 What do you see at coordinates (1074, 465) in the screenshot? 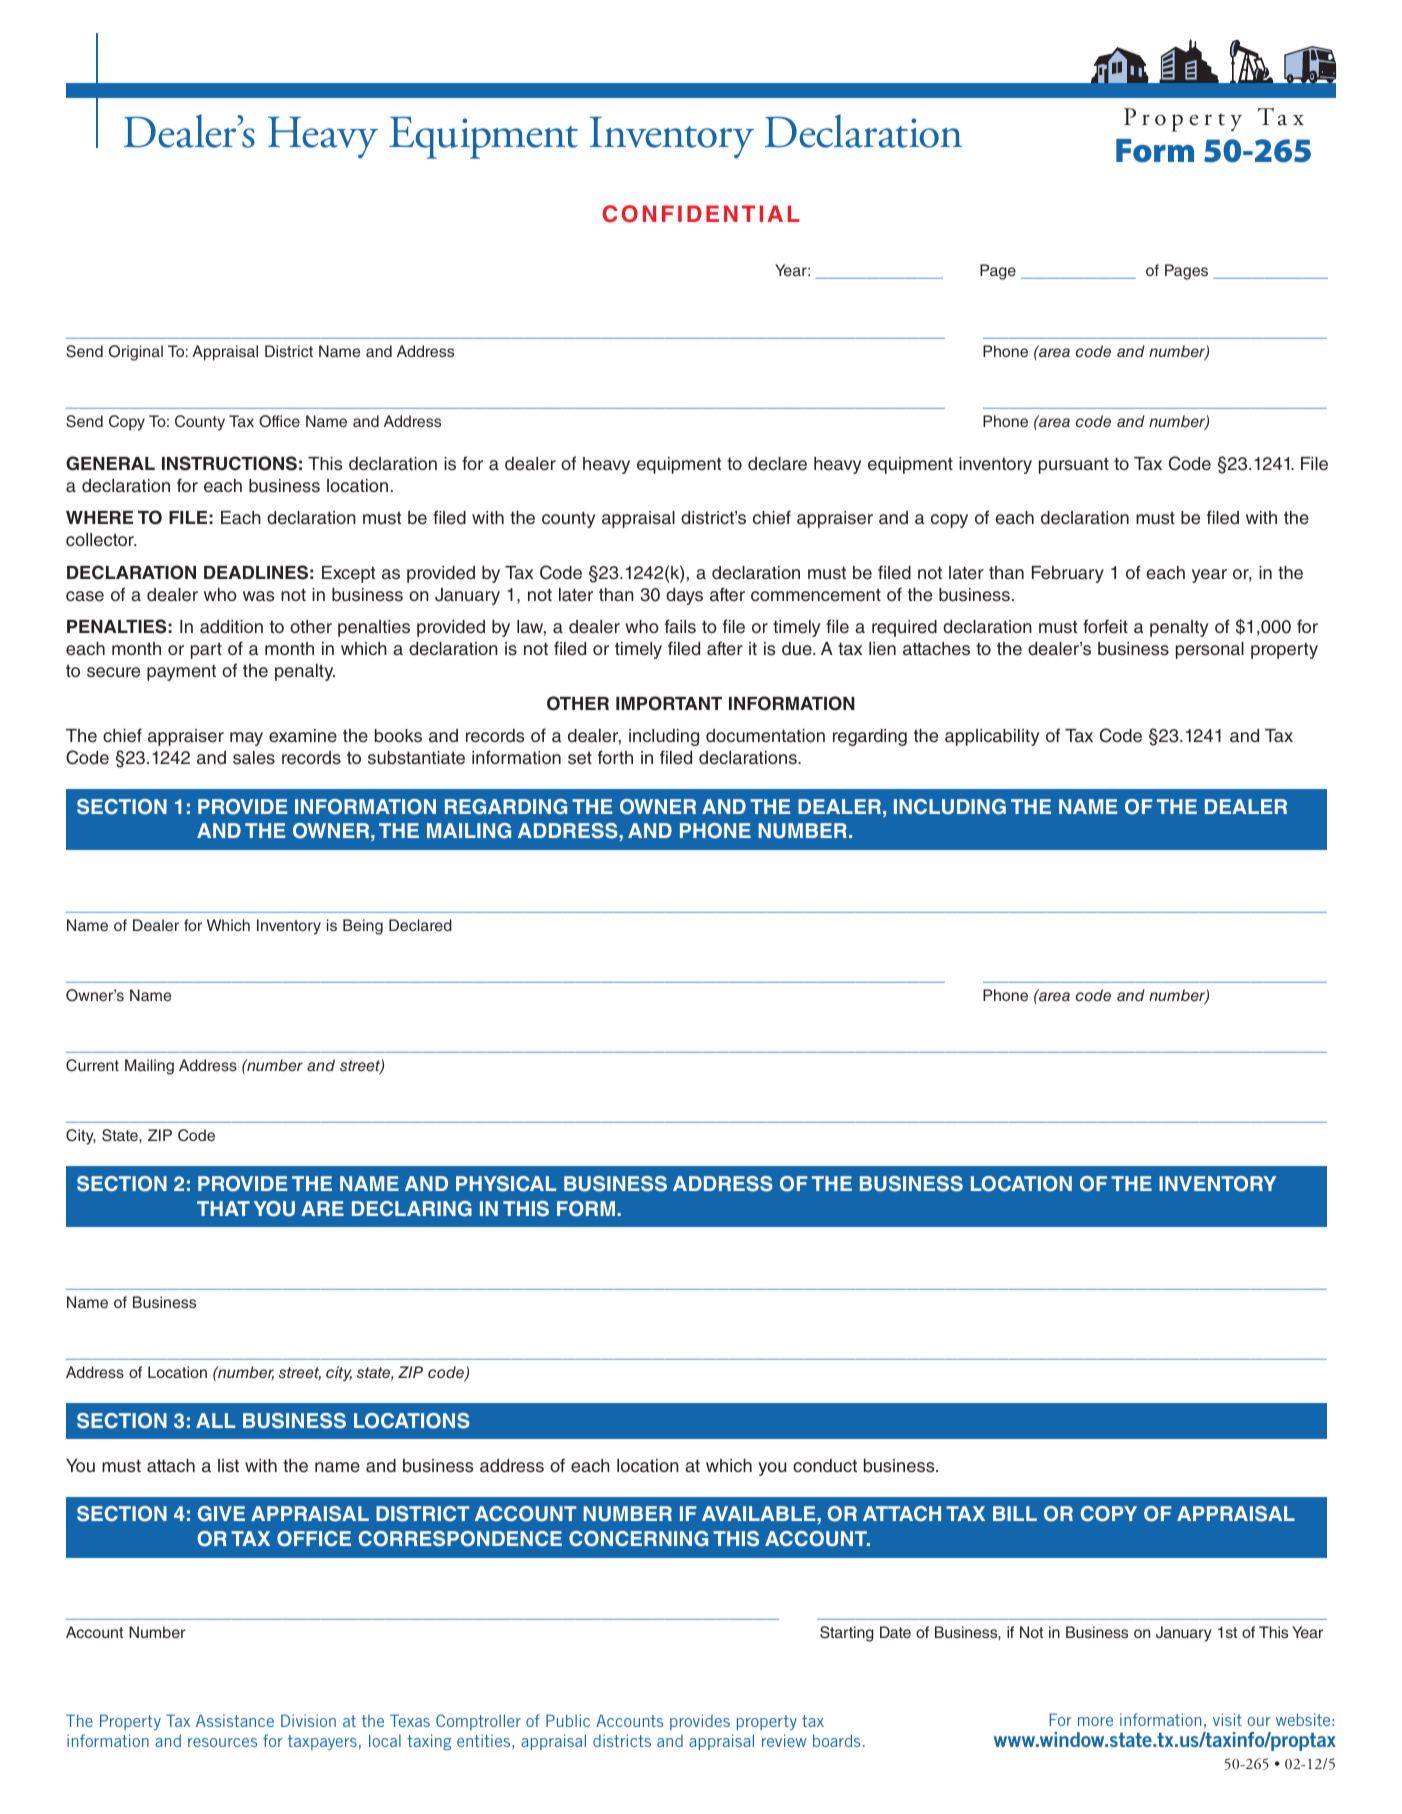
I see `pursuant` at bounding box center [1074, 465].
